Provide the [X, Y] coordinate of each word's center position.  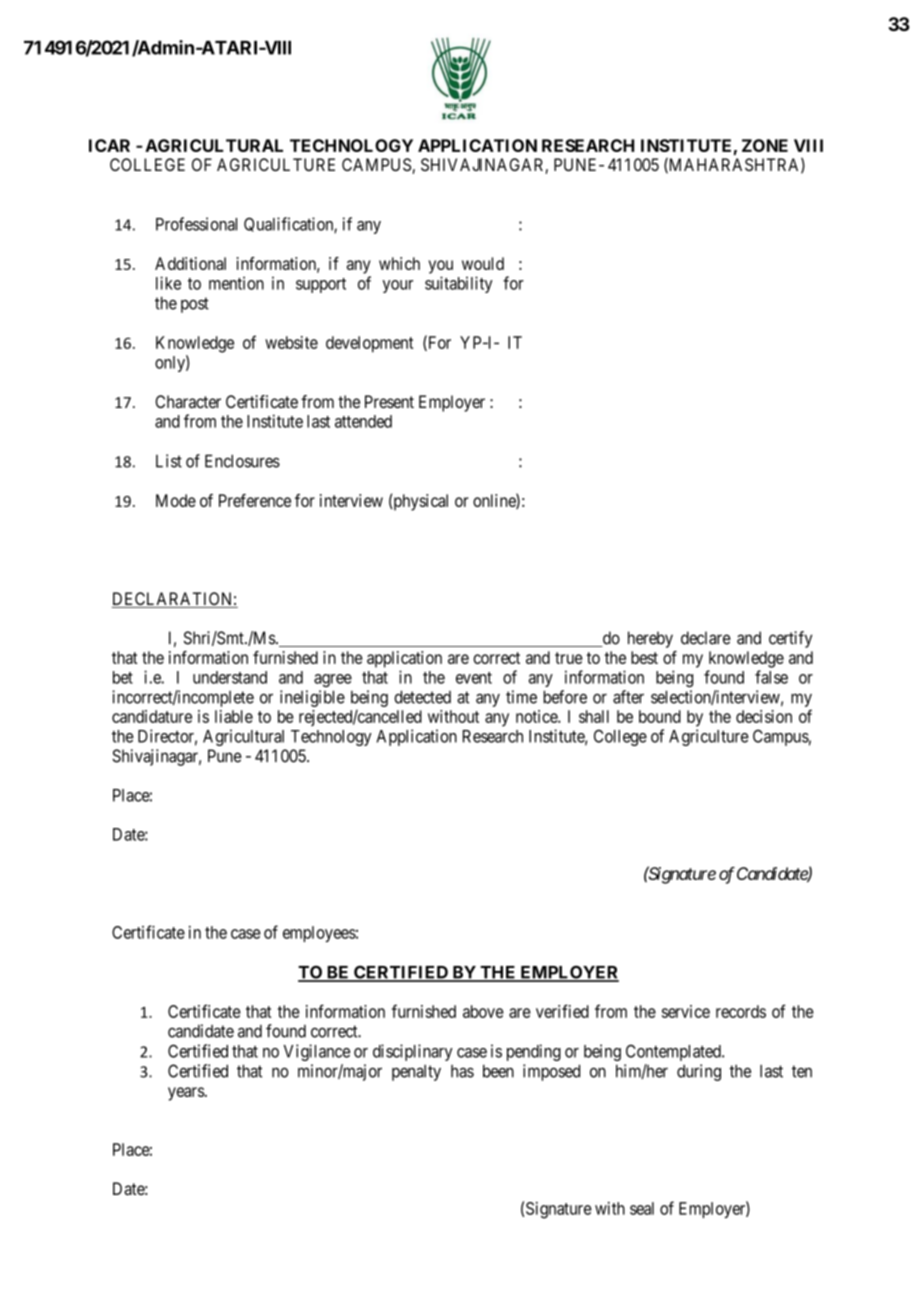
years [186, 1094]
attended [363, 421]
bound [660, 716]
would [483, 263]
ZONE [765, 145]
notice [537, 716]
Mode [176, 500]
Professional [196, 224]
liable [234, 716]
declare [706, 638]
